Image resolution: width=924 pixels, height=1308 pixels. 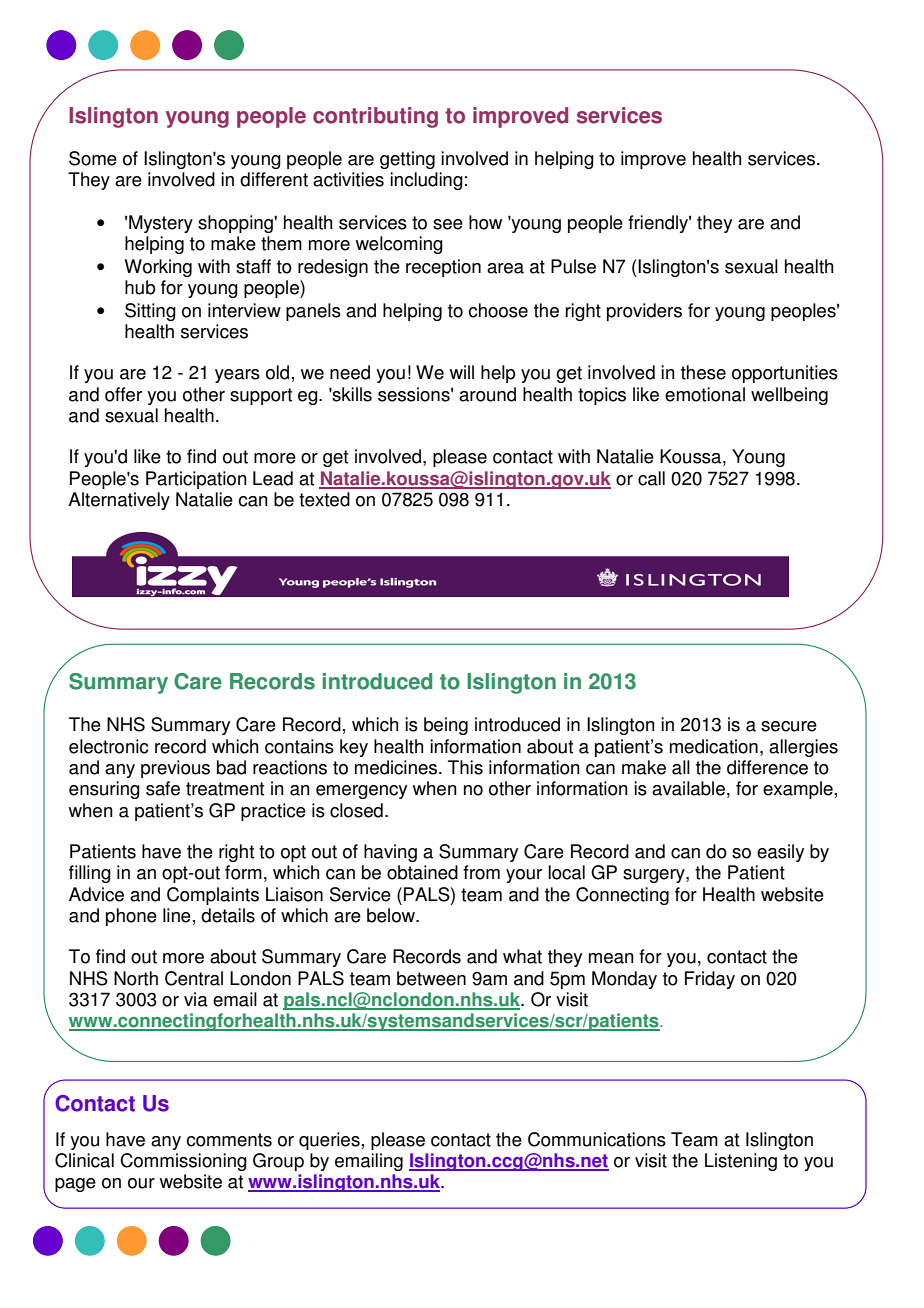 I want to click on getting, so click(x=407, y=160).
